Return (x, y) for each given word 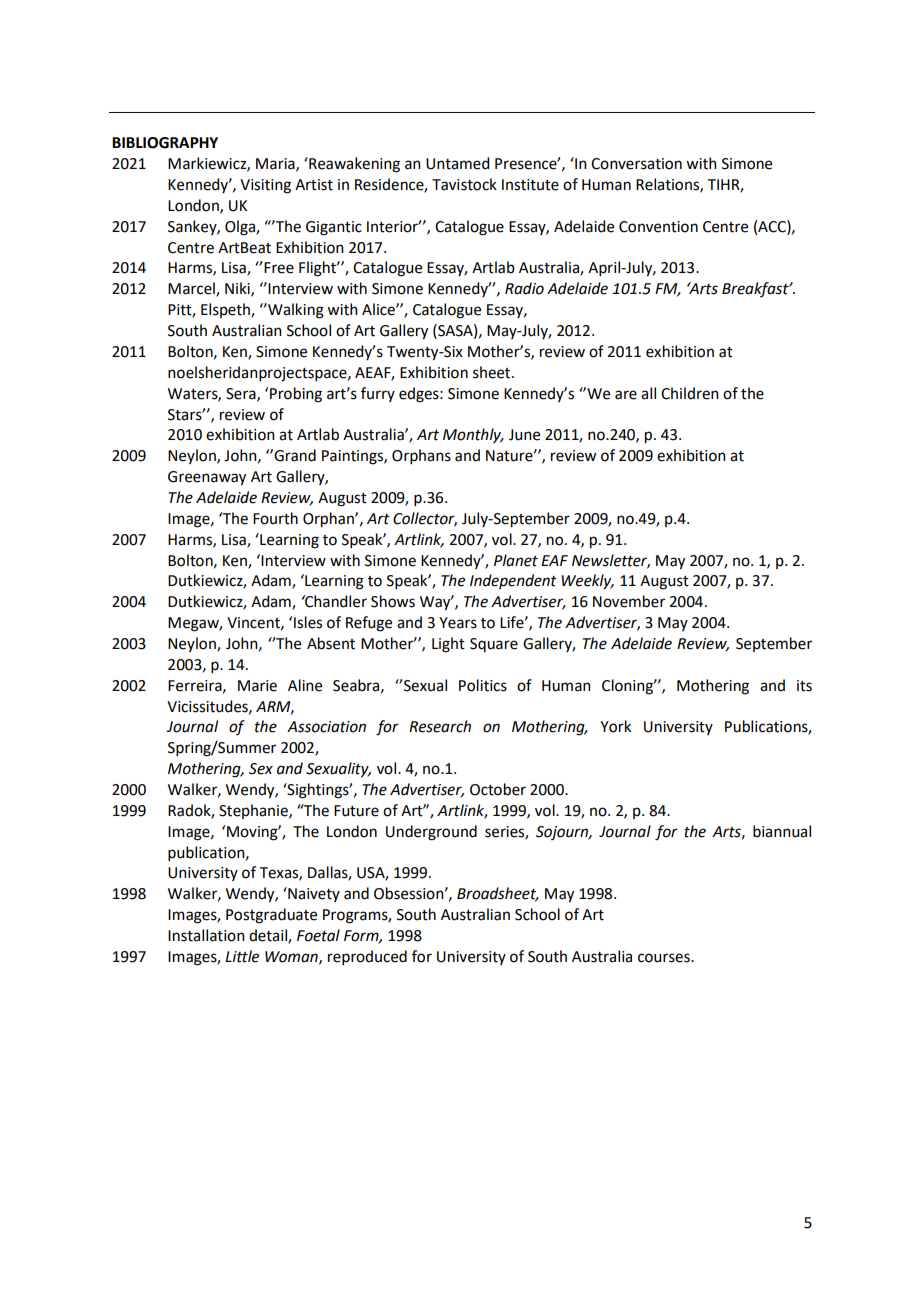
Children (690, 393)
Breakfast (756, 289)
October (498, 789)
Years (458, 623)
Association (326, 727)
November (629, 601)
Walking (295, 311)
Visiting (265, 186)
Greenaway (207, 478)
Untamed (457, 163)
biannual (782, 831)
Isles (308, 622)
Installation (206, 935)
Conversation (636, 164)
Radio (524, 288)
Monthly (473, 435)
